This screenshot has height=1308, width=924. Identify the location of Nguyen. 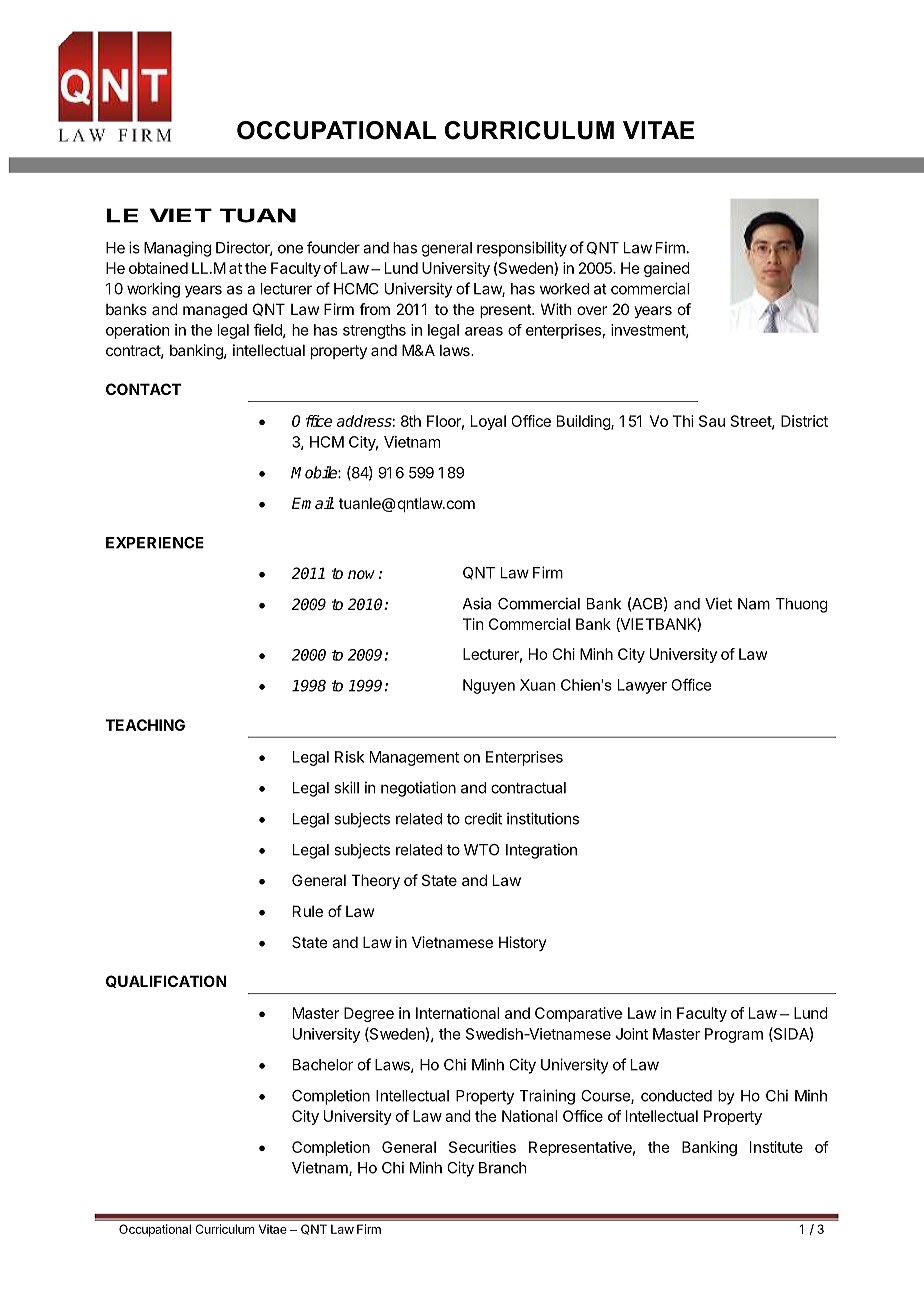
(489, 686).
